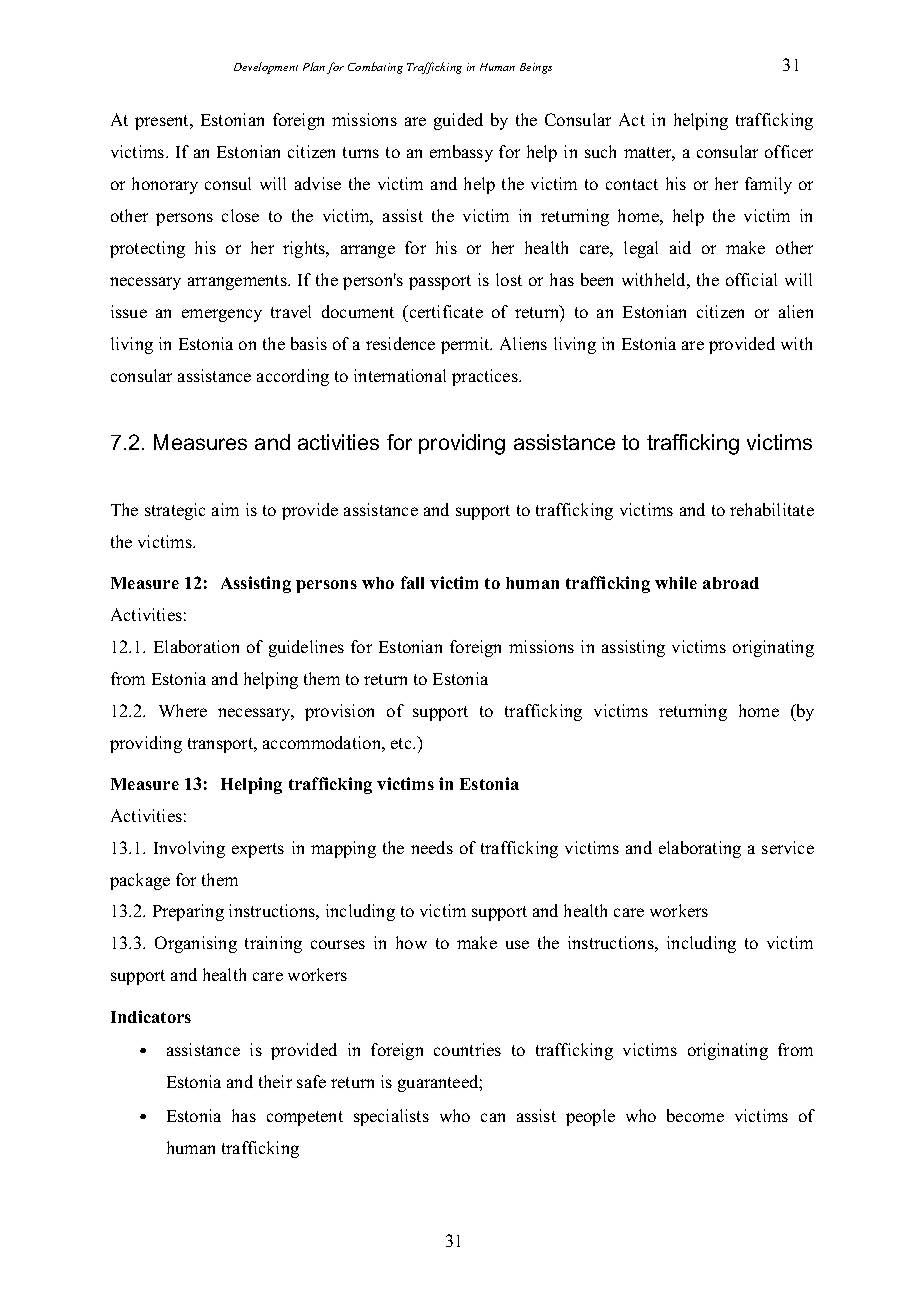  What do you see at coordinates (700, 849) in the image?
I see `elaborating` at bounding box center [700, 849].
